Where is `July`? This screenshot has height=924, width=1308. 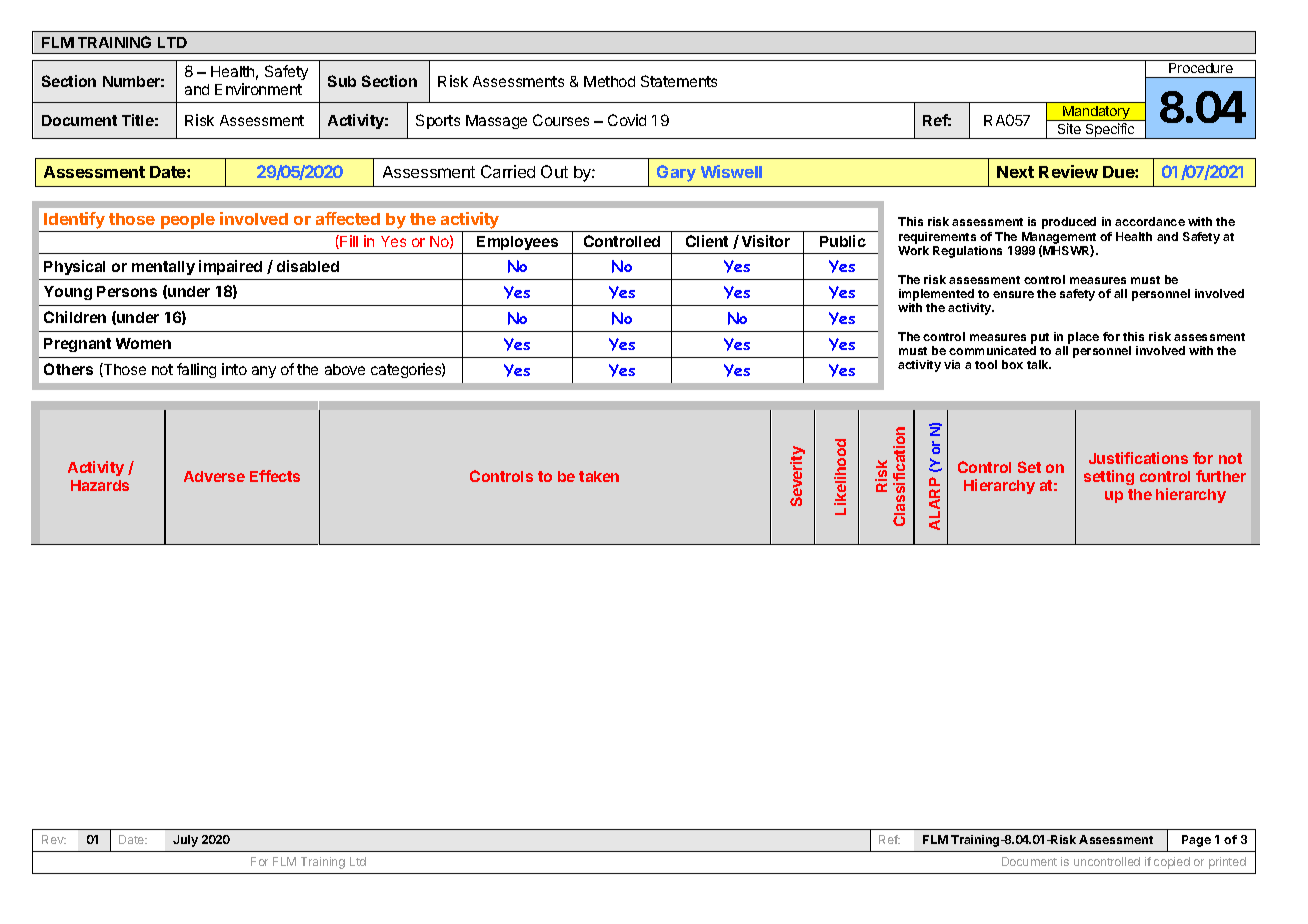 July is located at coordinates (185, 841).
